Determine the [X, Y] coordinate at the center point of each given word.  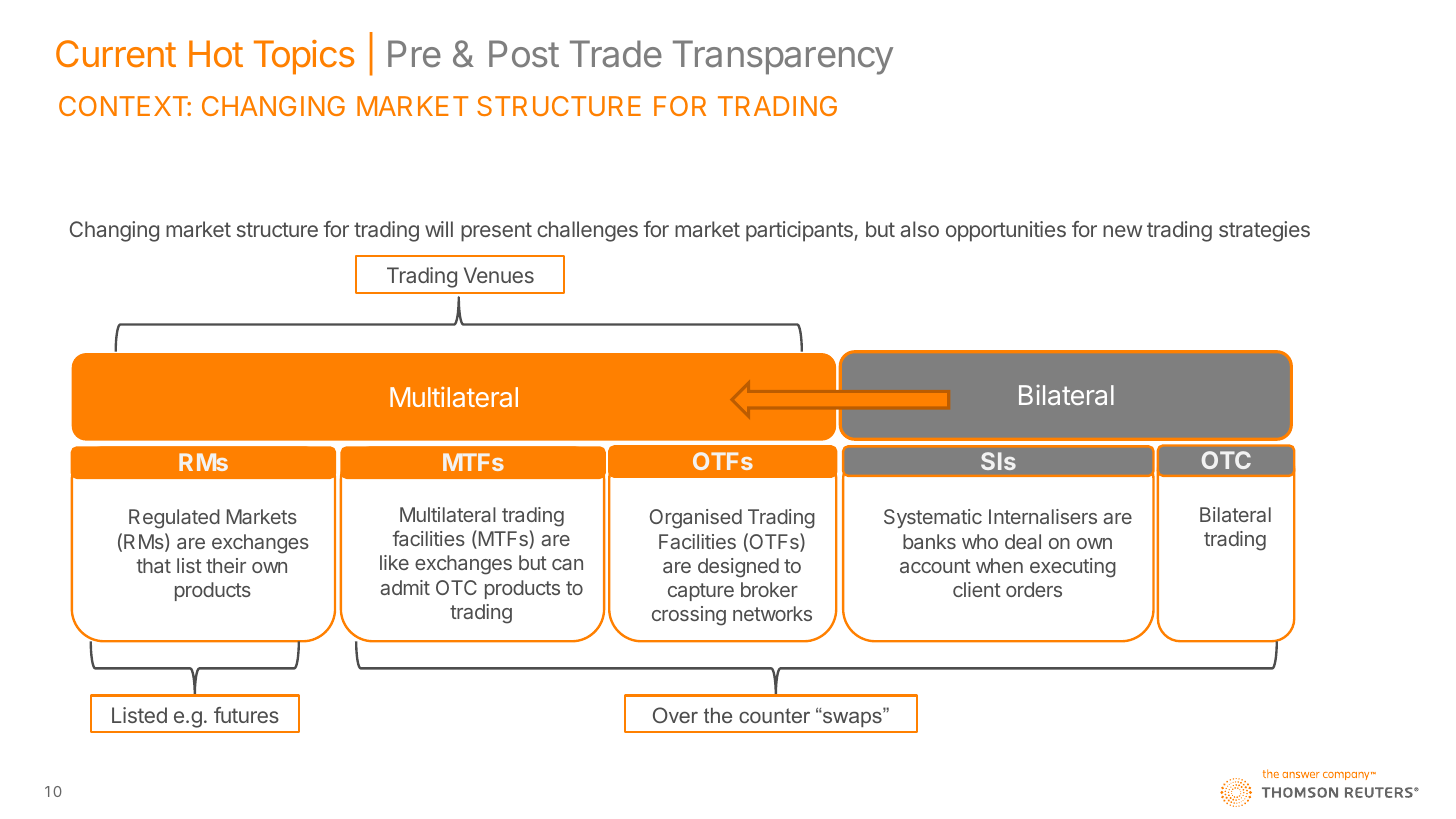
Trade [616, 54]
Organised [696, 519]
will [439, 229]
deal [1023, 541]
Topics [304, 57]
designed [738, 568]
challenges [587, 231]
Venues [499, 275]
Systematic [933, 518]
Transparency [783, 57]
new [1122, 231]
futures [246, 715]
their [226, 565]
